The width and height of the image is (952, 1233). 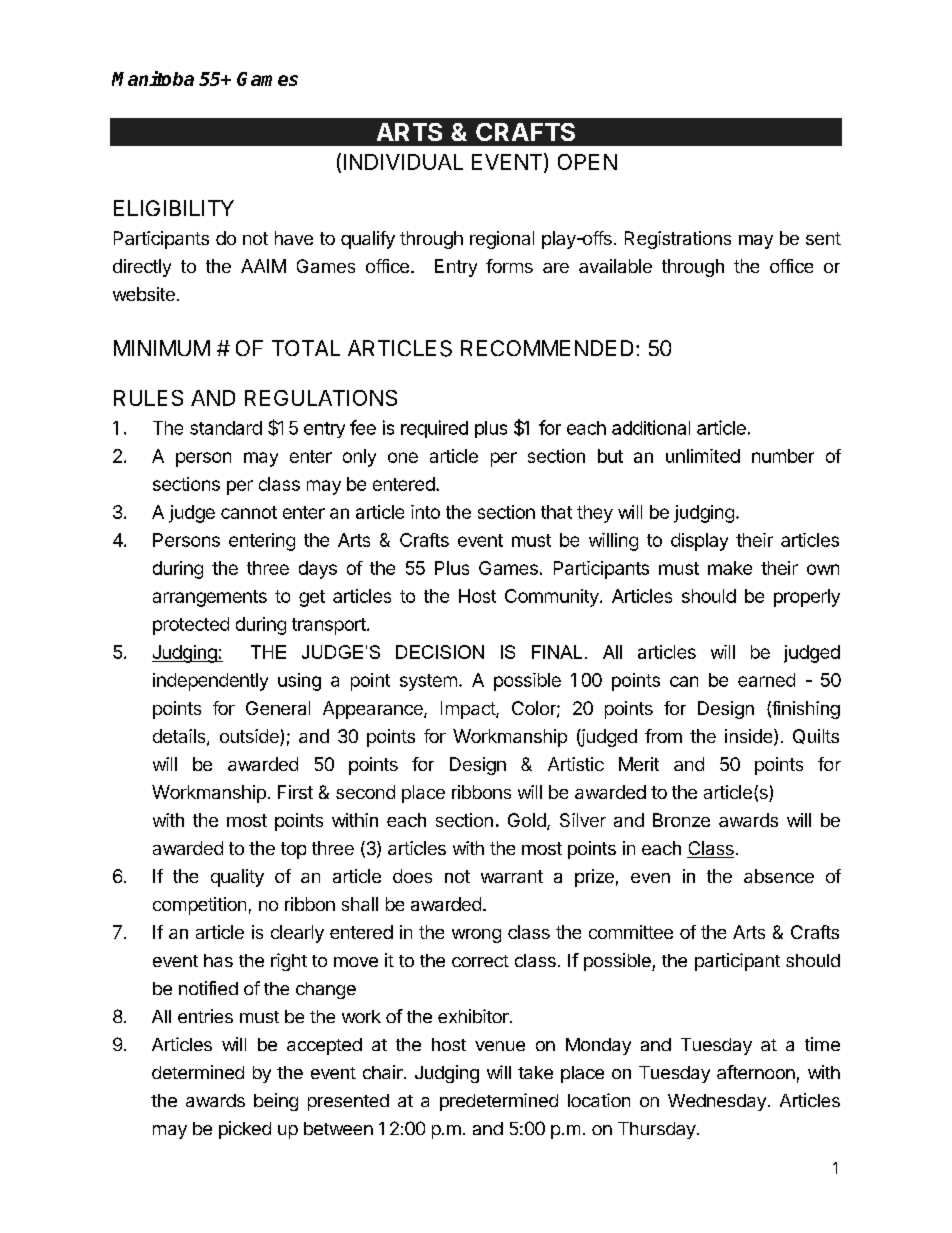 What do you see at coordinates (553, 598) in the image?
I see `Community` at bounding box center [553, 598].
